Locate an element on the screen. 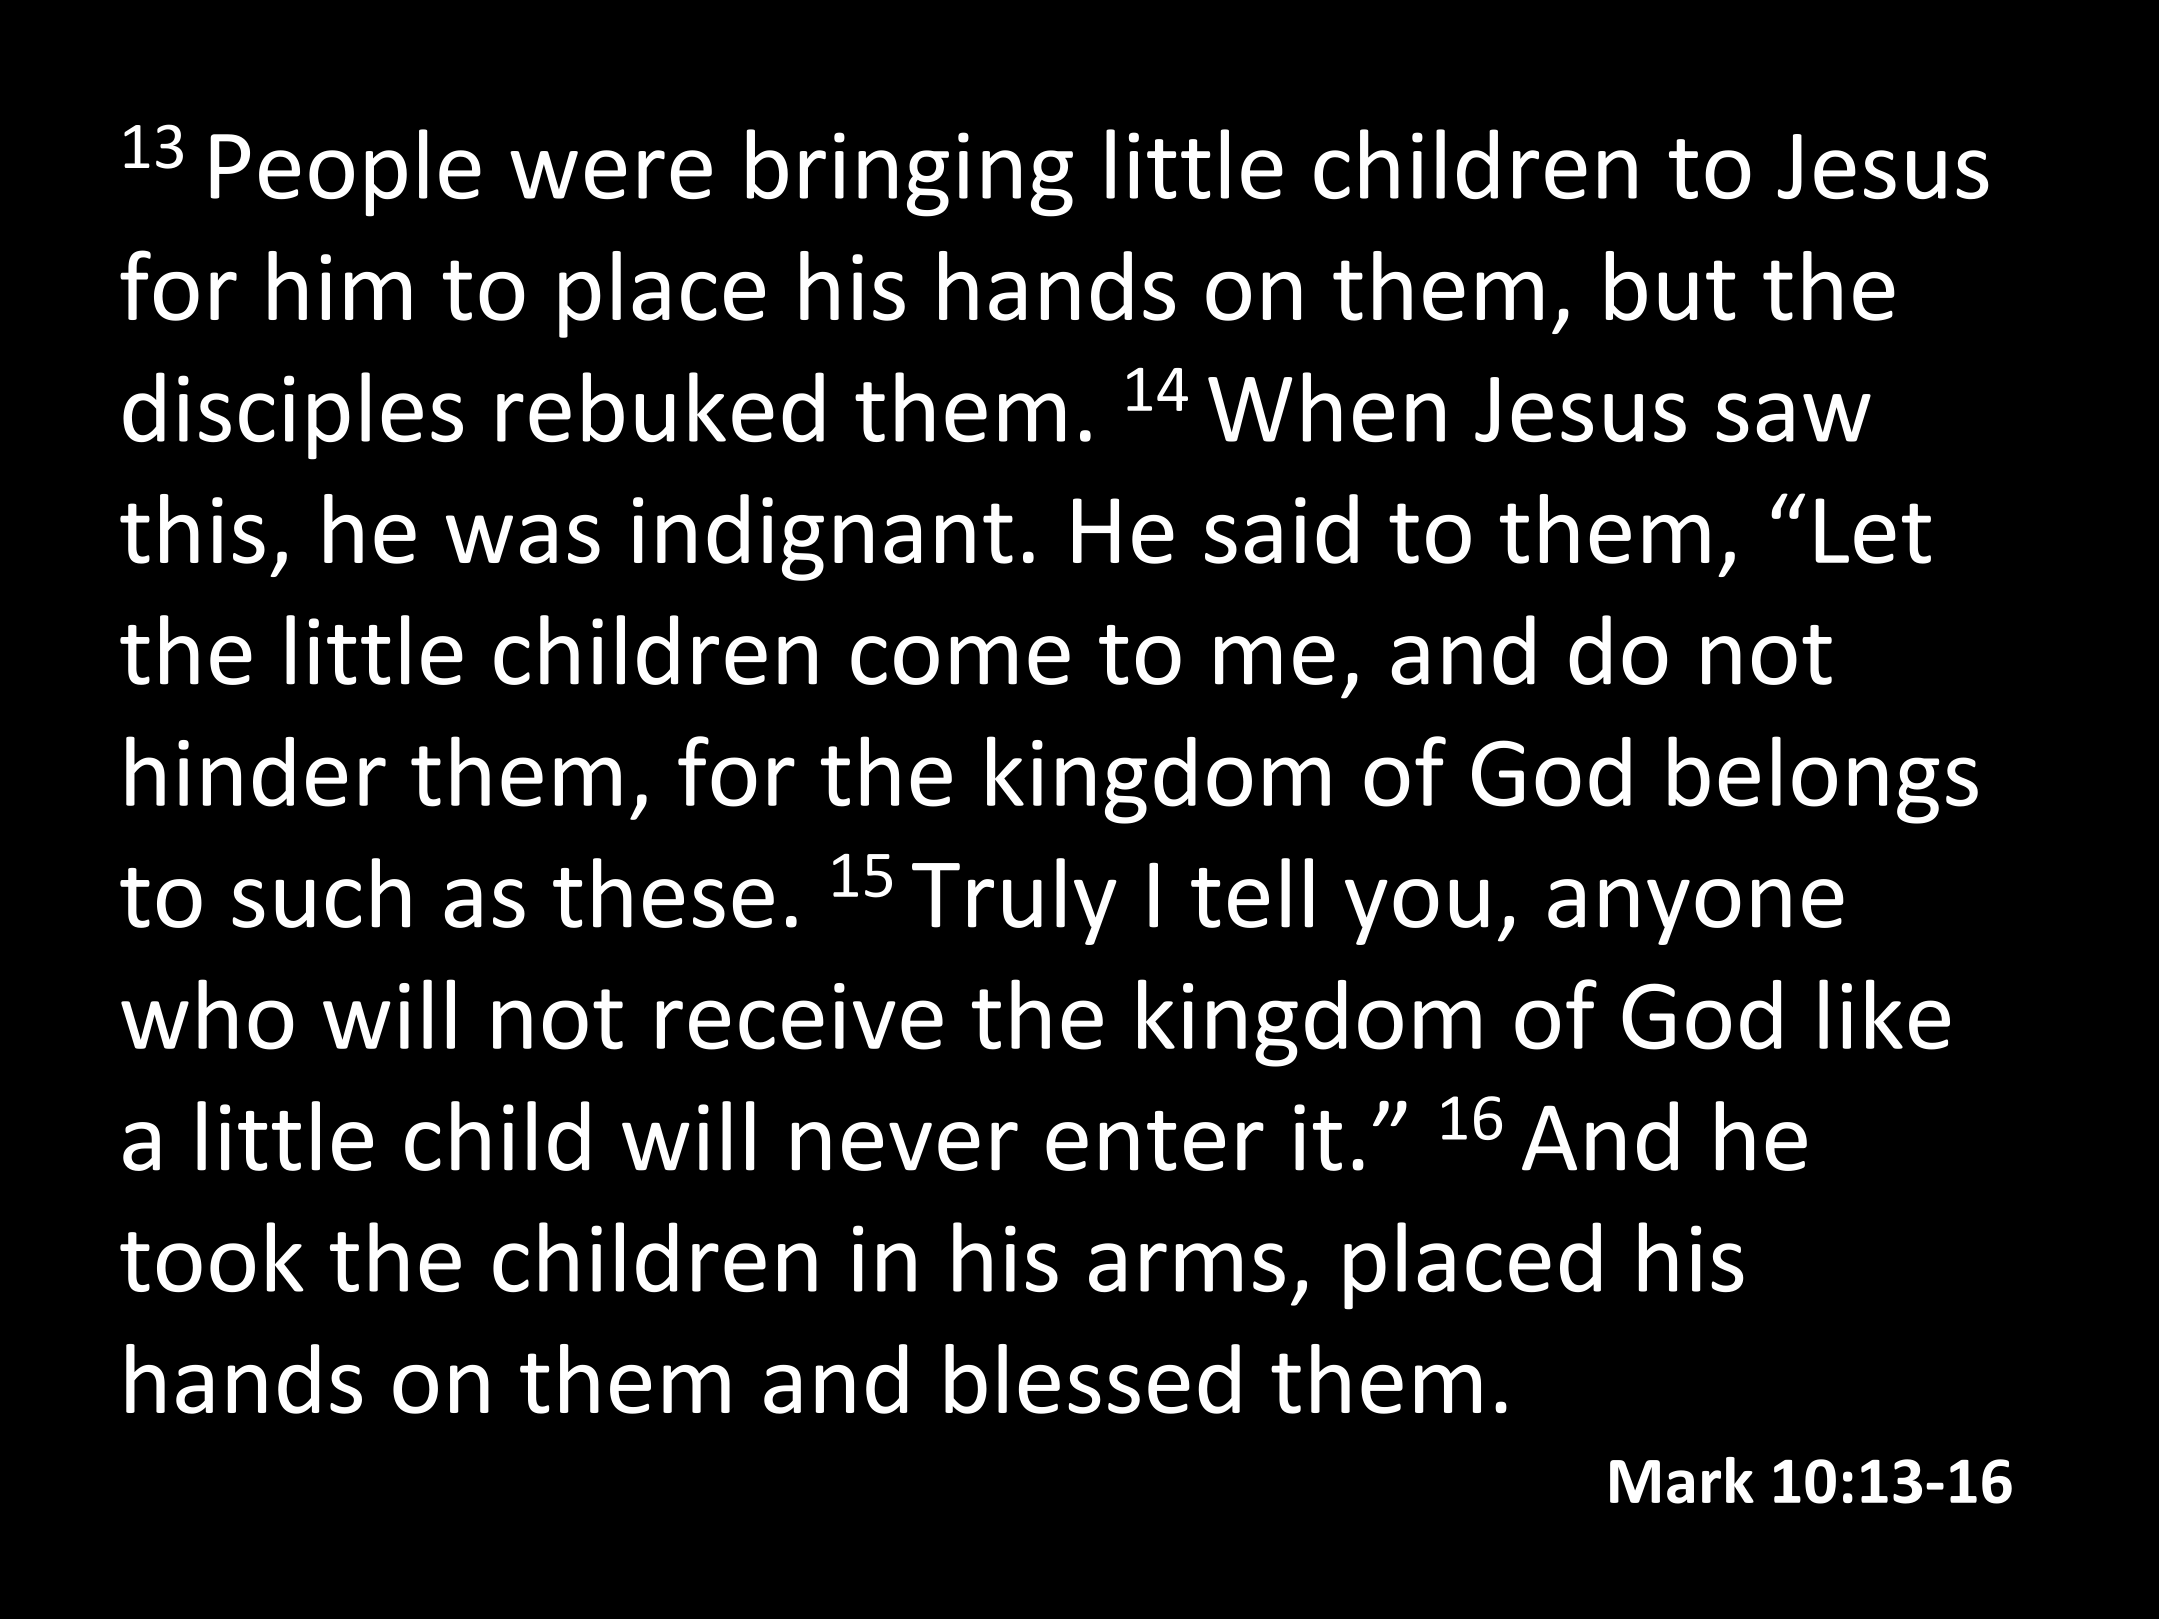  but is located at coordinates (1670, 286).
